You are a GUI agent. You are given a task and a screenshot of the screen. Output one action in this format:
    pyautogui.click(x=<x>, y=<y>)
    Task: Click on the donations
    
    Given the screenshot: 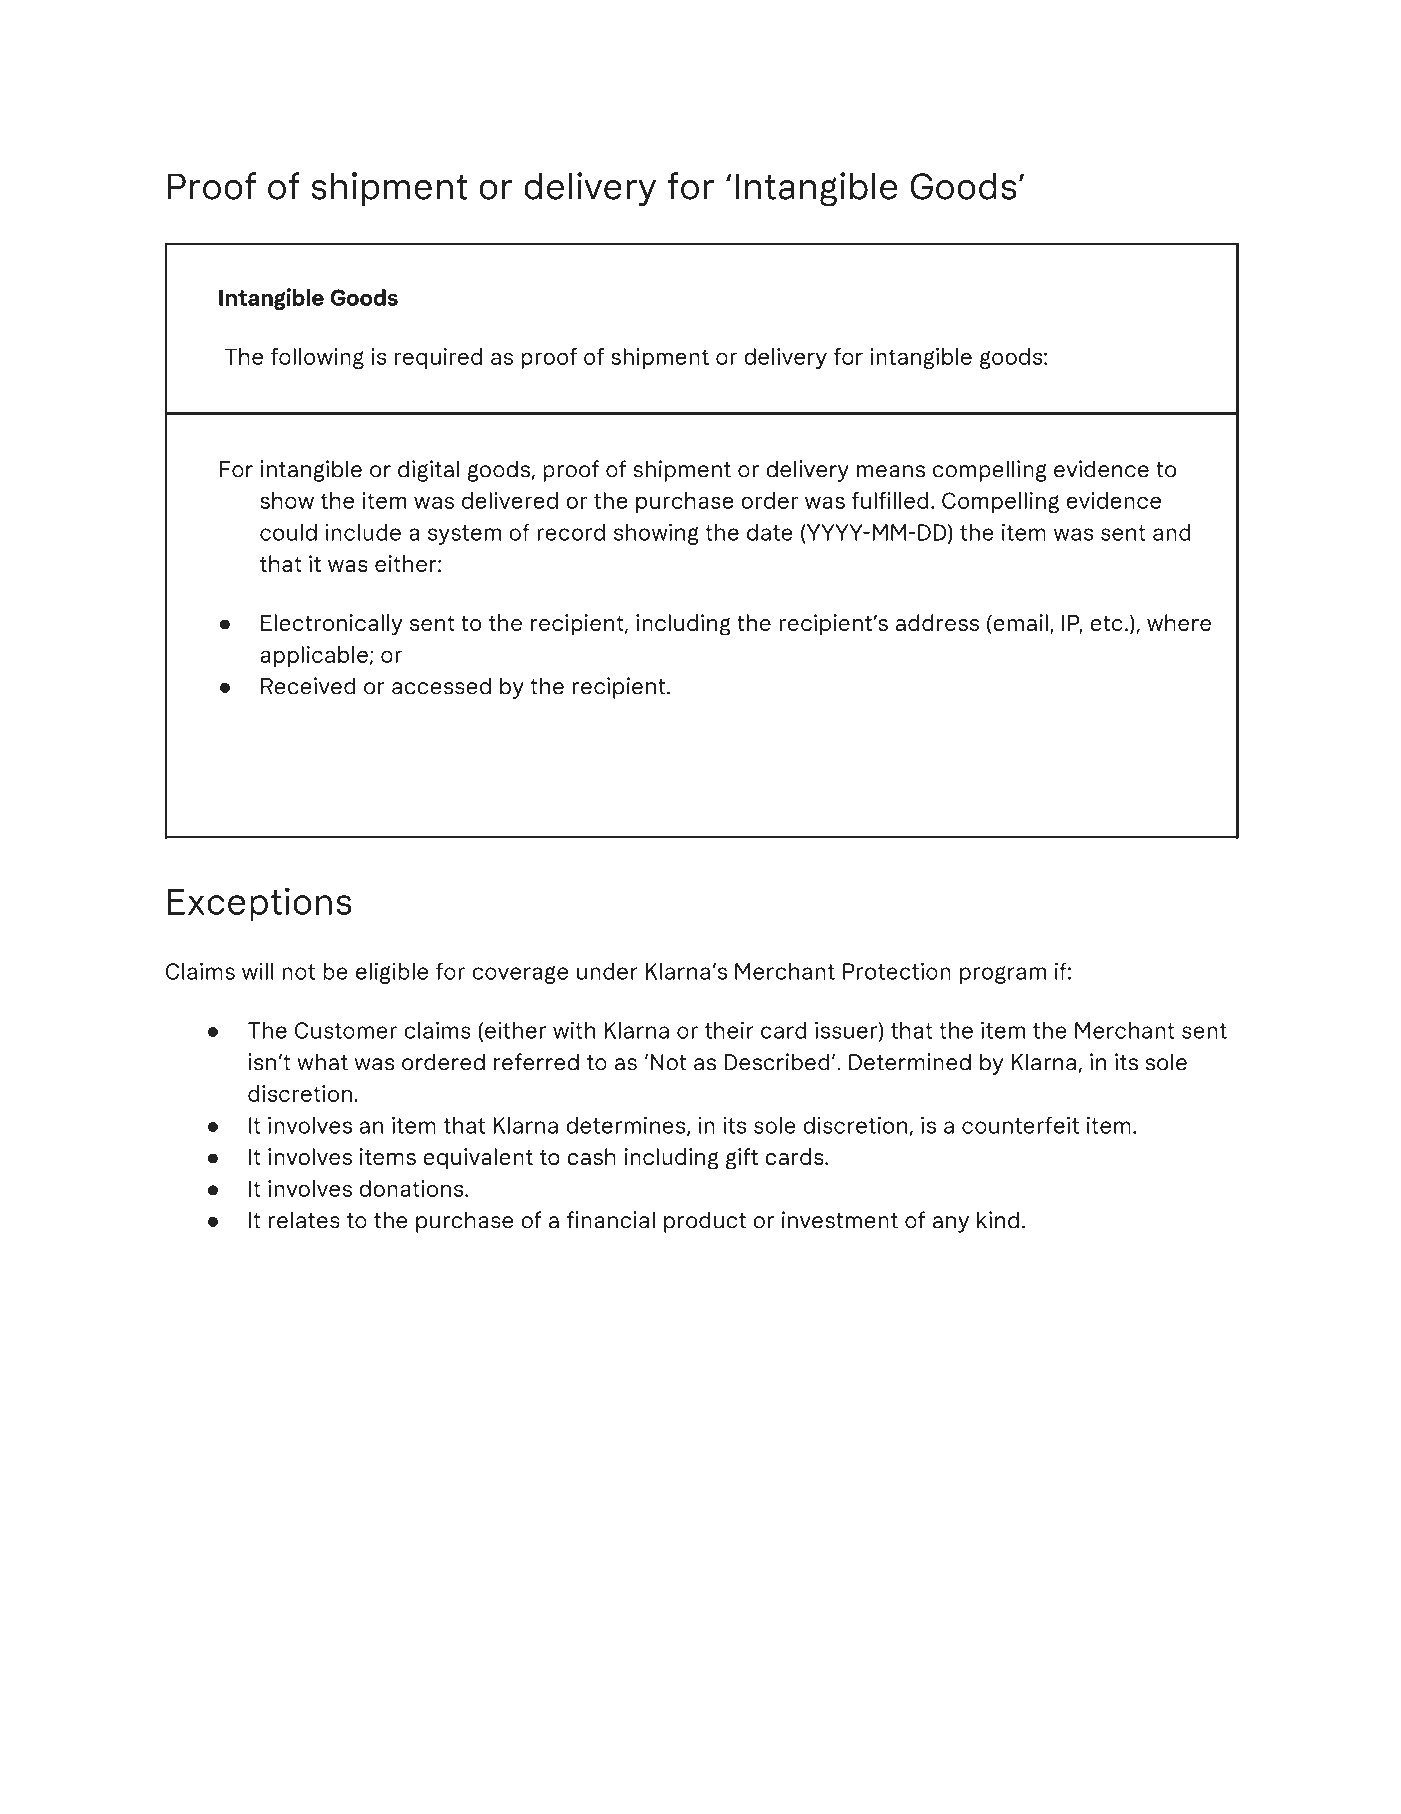 What is the action you would take?
    pyautogui.click(x=412, y=1188)
